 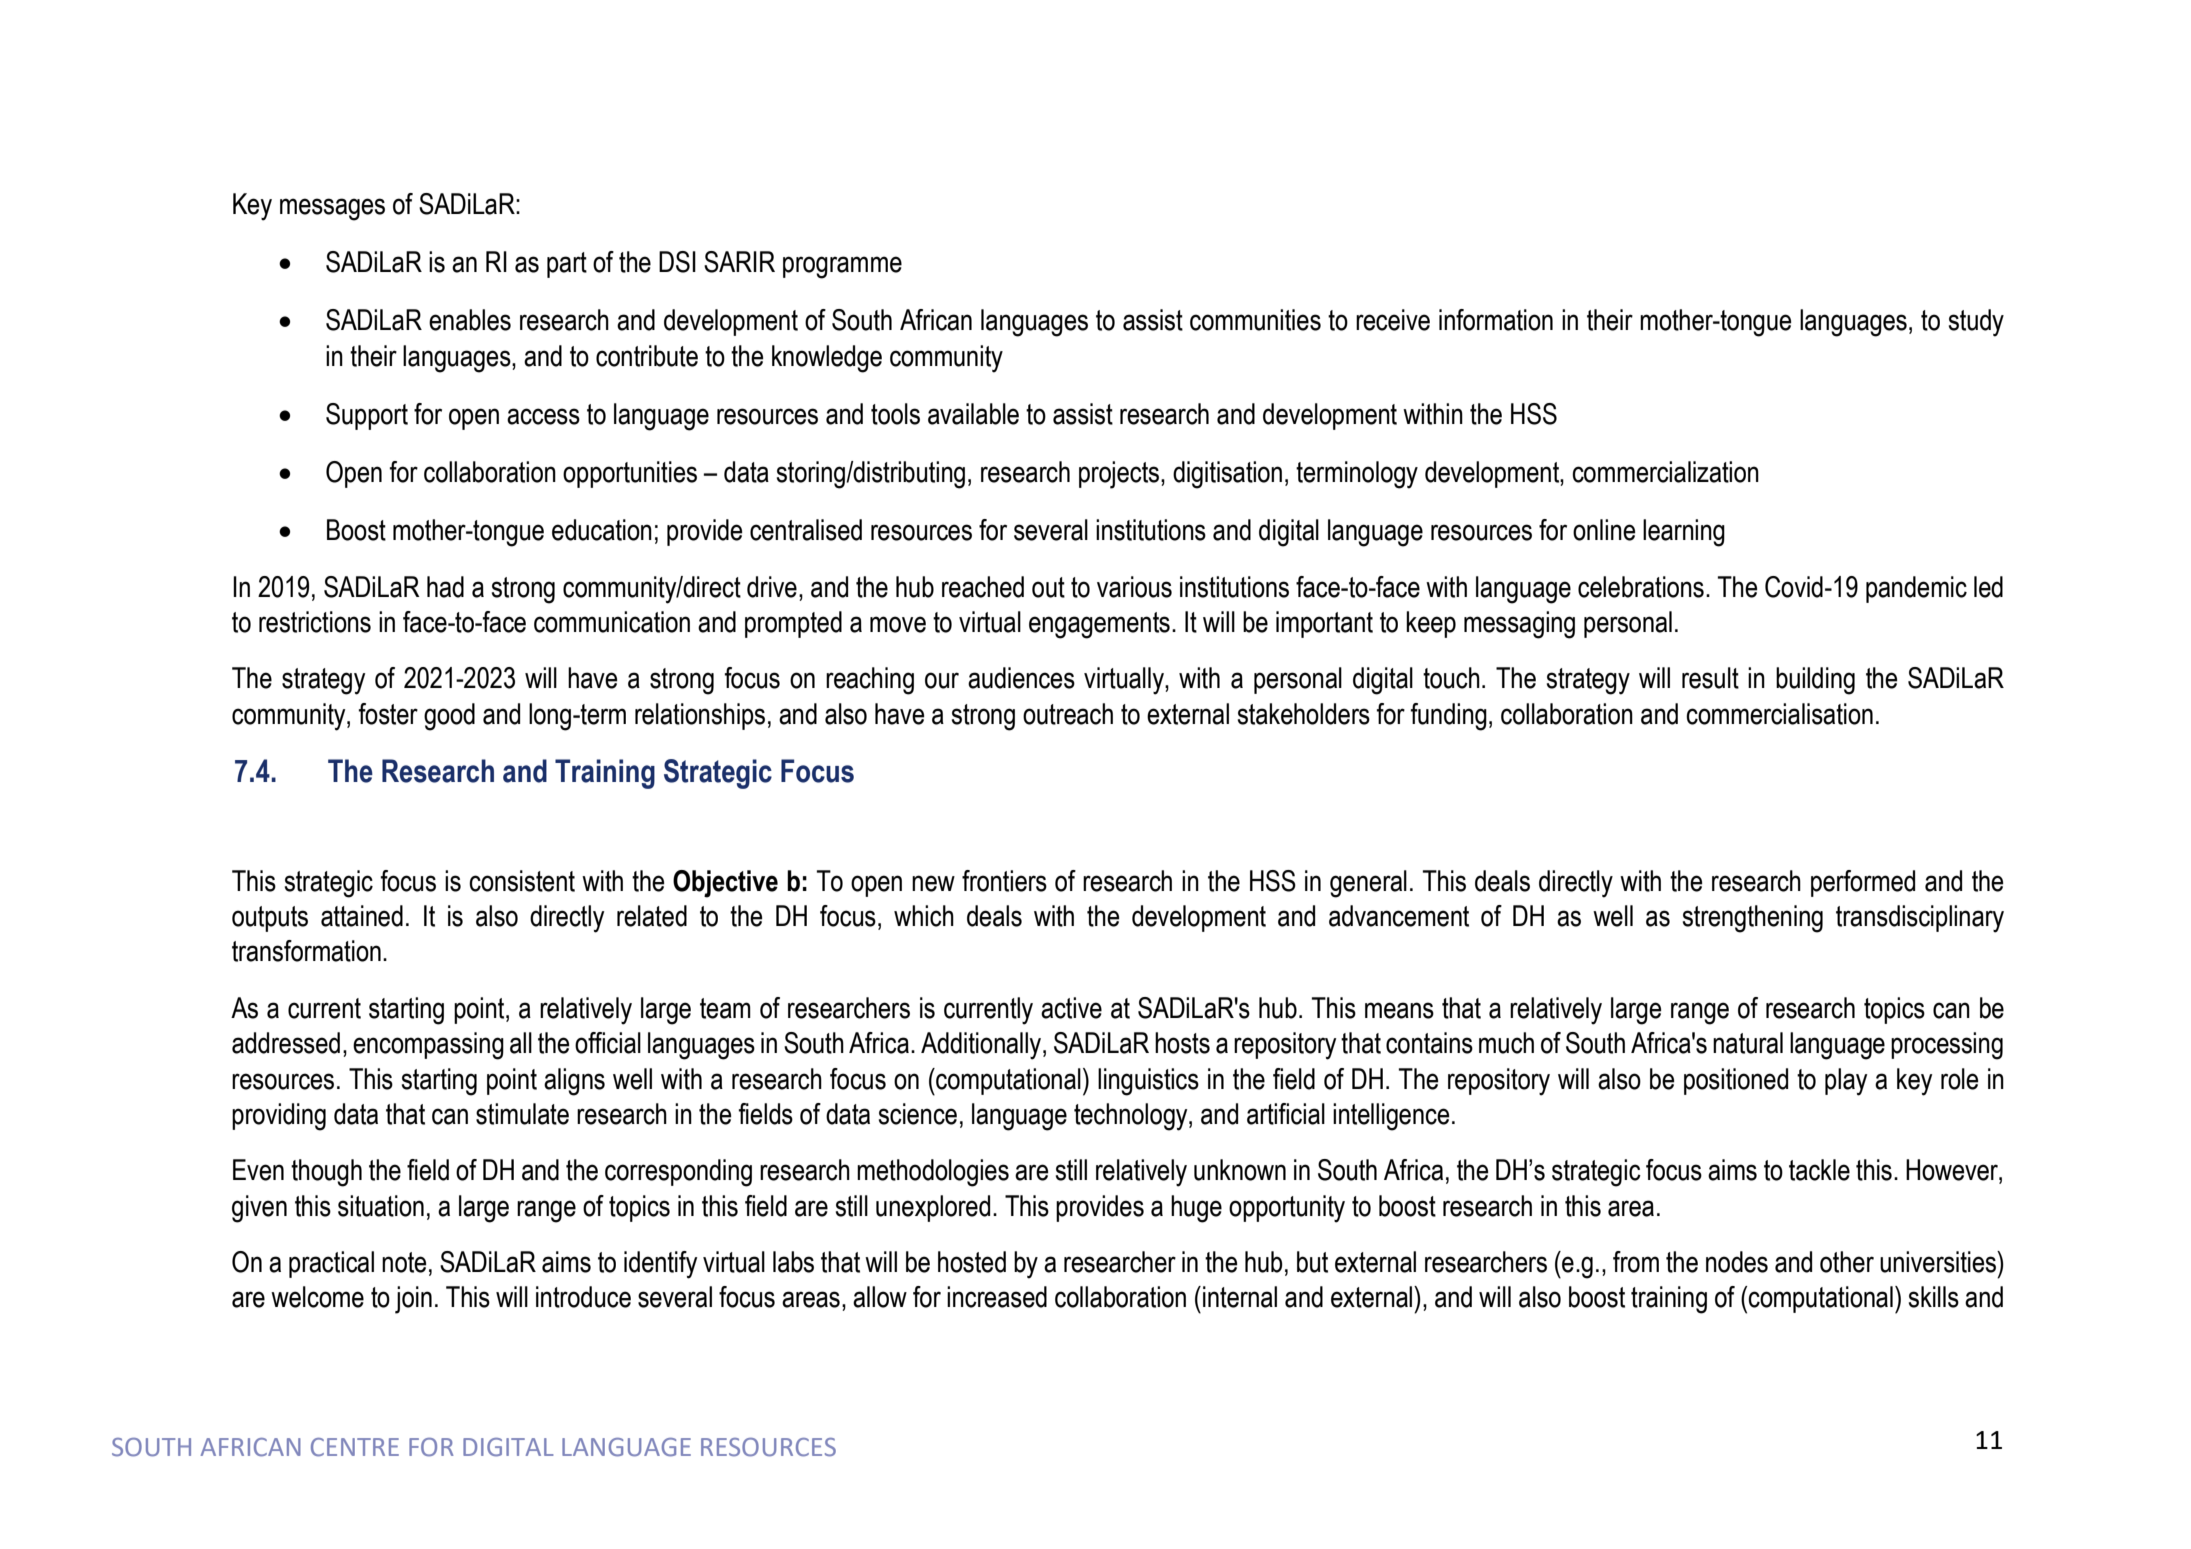 What do you see at coordinates (1863, 883) in the screenshot?
I see `performed` at bounding box center [1863, 883].
